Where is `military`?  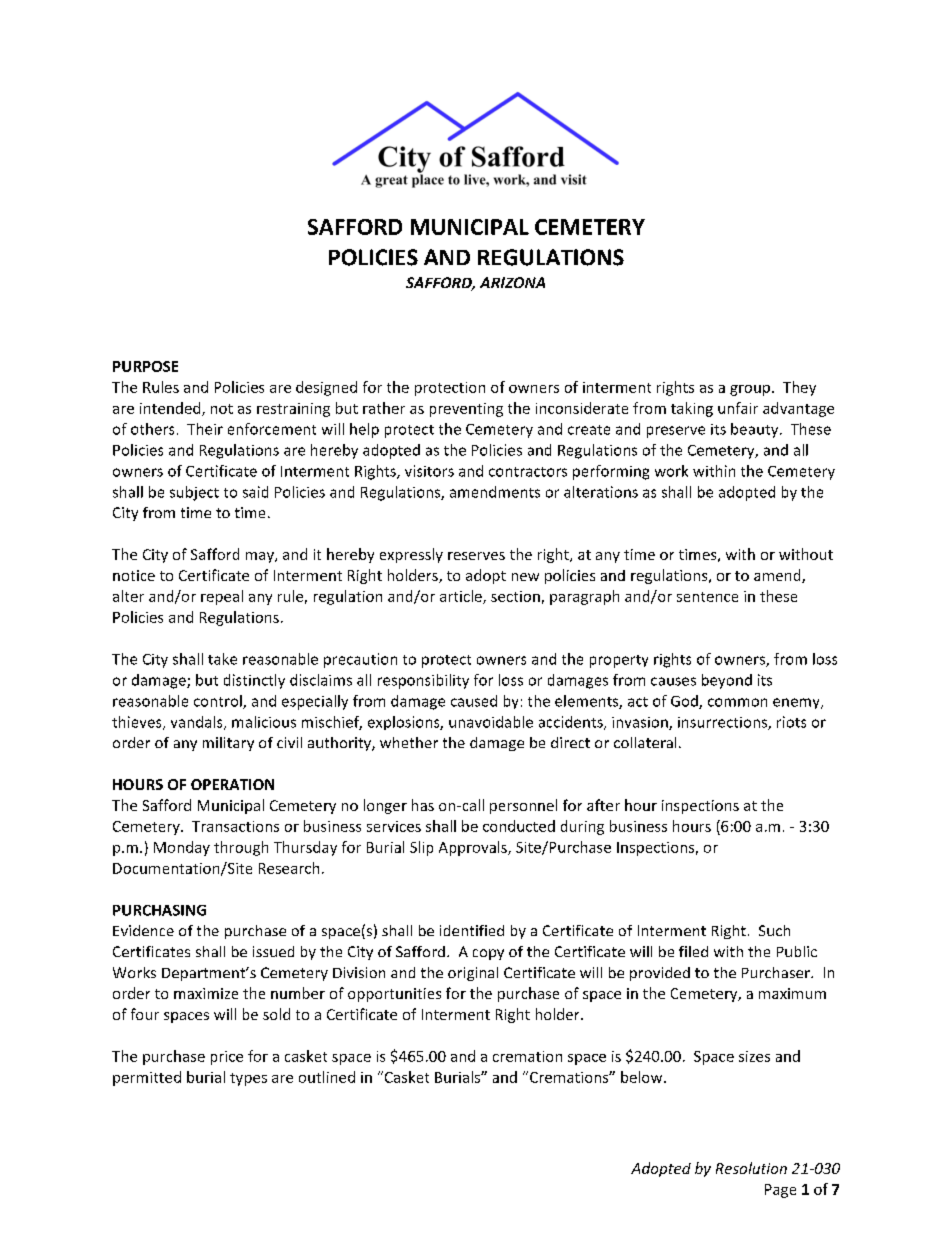 military is located at coordinates (228, 744).
